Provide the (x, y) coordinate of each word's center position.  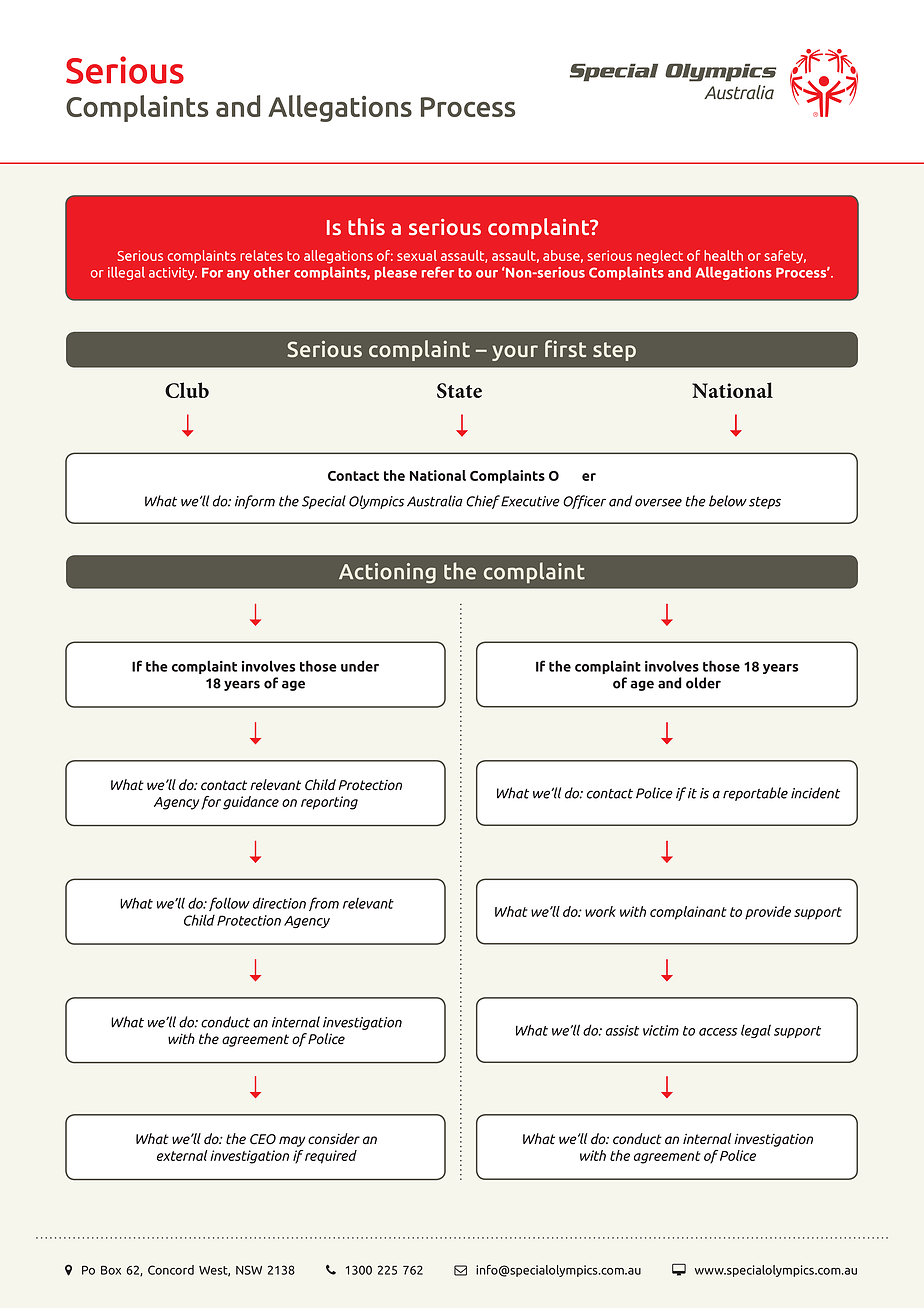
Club (187, 390)
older (703, 683)
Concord (171, 1270)
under (360, 666)
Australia (435, 501)
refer (438, 272)
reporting (329, 803)
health (723, 255)
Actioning (387, 573)
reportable (755, 794)
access (718, 1032)
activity (173, 273)
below (728, 501)
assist (622, 1030)
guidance (251, 803)
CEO (263, 1139)
